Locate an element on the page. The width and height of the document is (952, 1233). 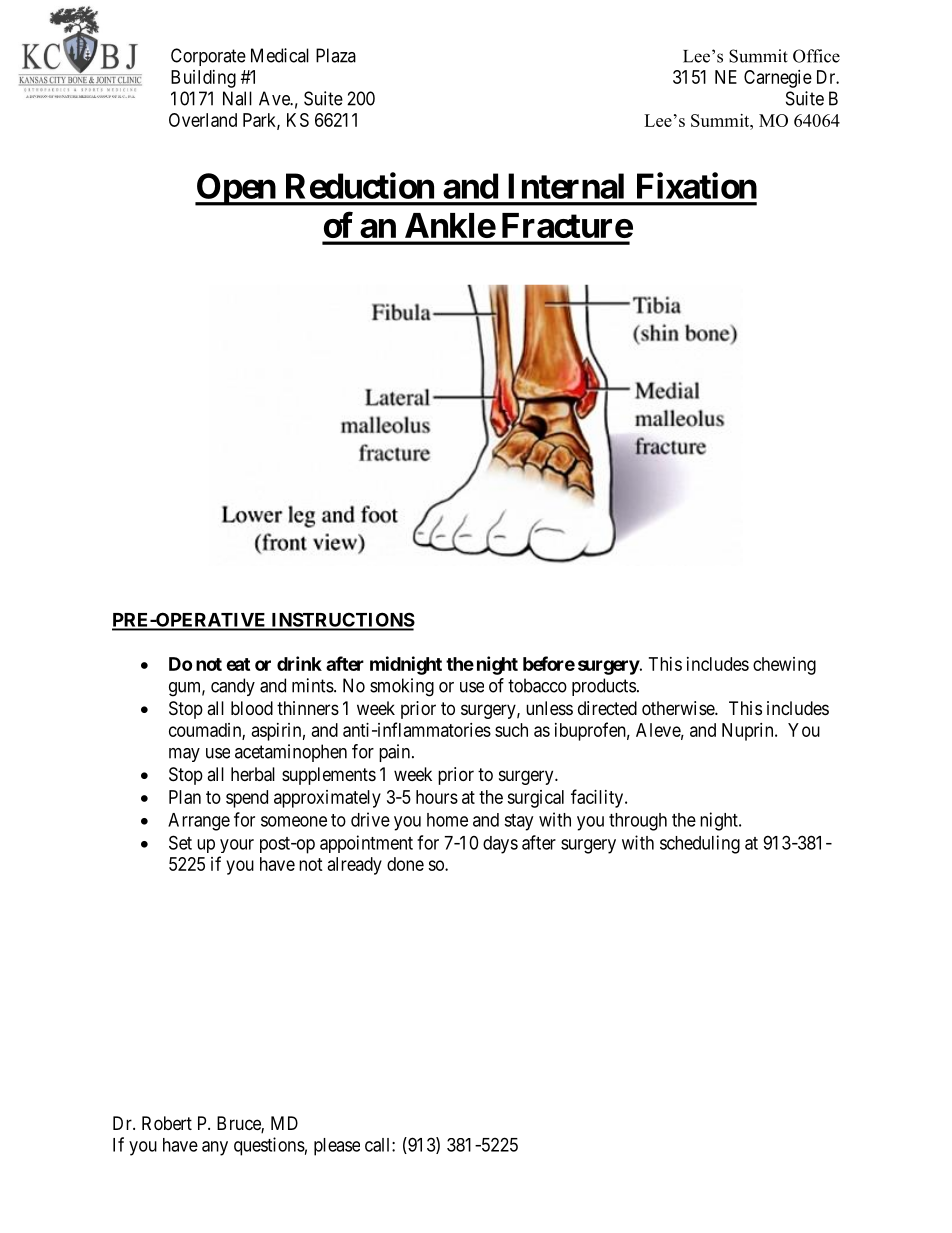
Open is located at coordinates (236, 189).
